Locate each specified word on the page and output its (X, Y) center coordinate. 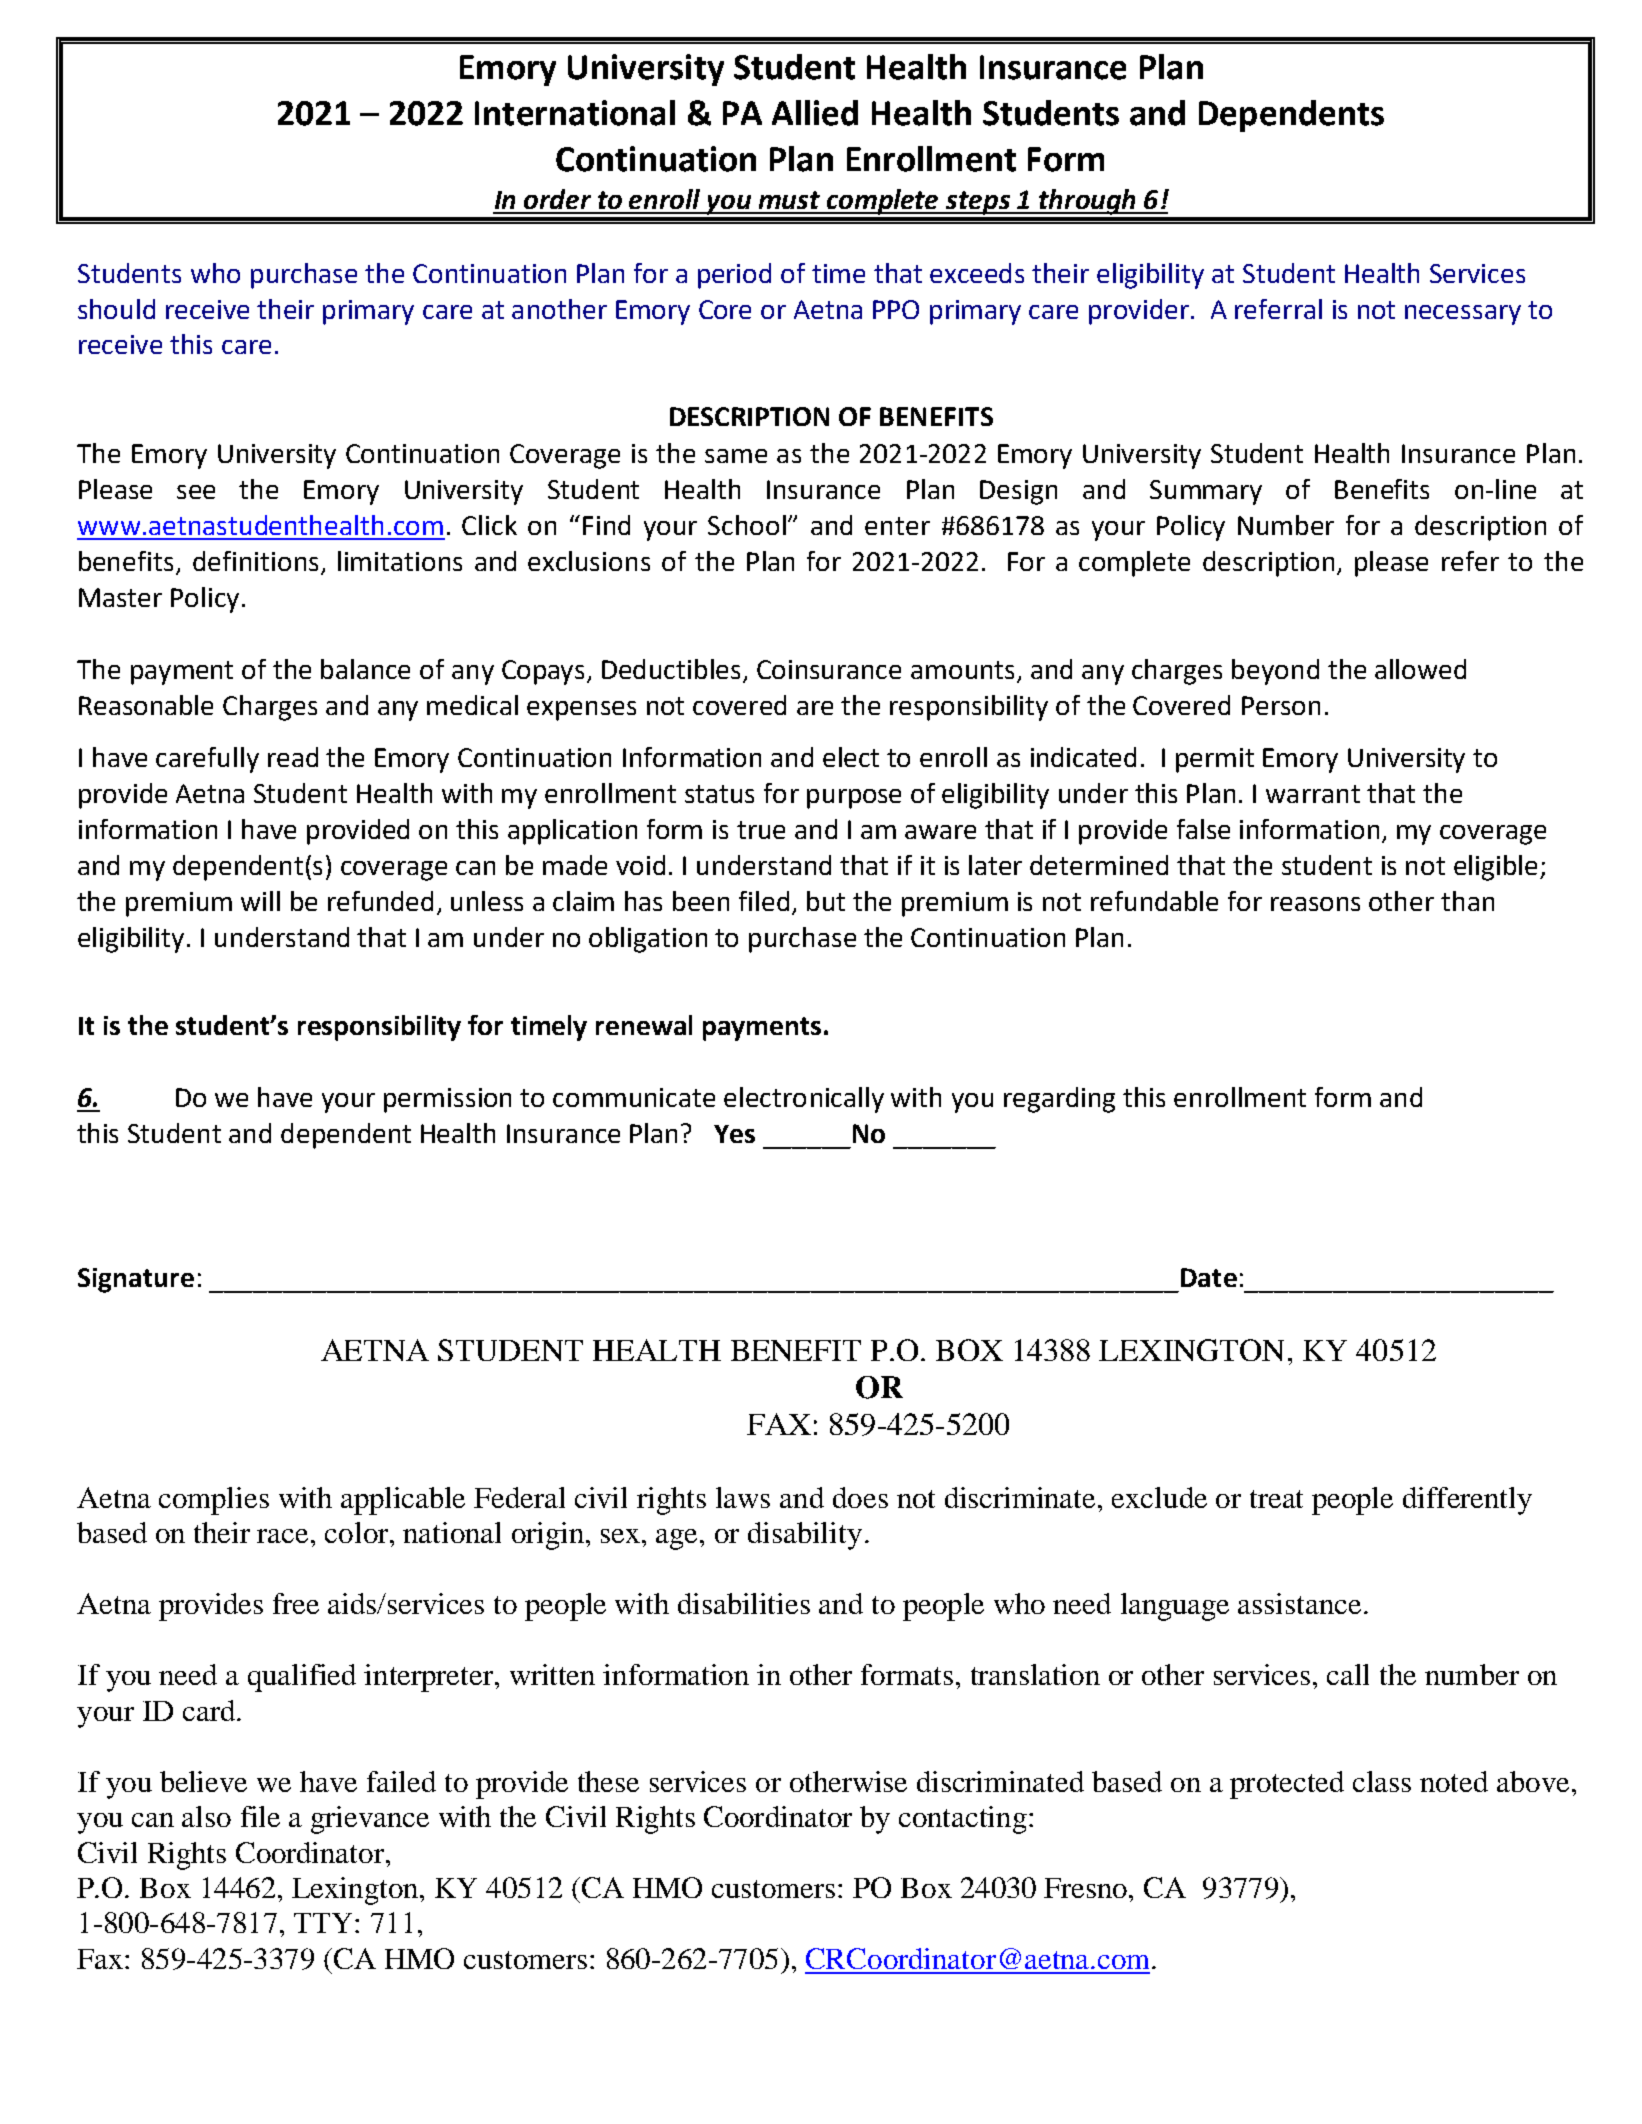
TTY (325, 1923)
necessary (1463, 315)
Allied (815, 113)
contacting (963, 1820)
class (1382, 1781)
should (116, 309)
